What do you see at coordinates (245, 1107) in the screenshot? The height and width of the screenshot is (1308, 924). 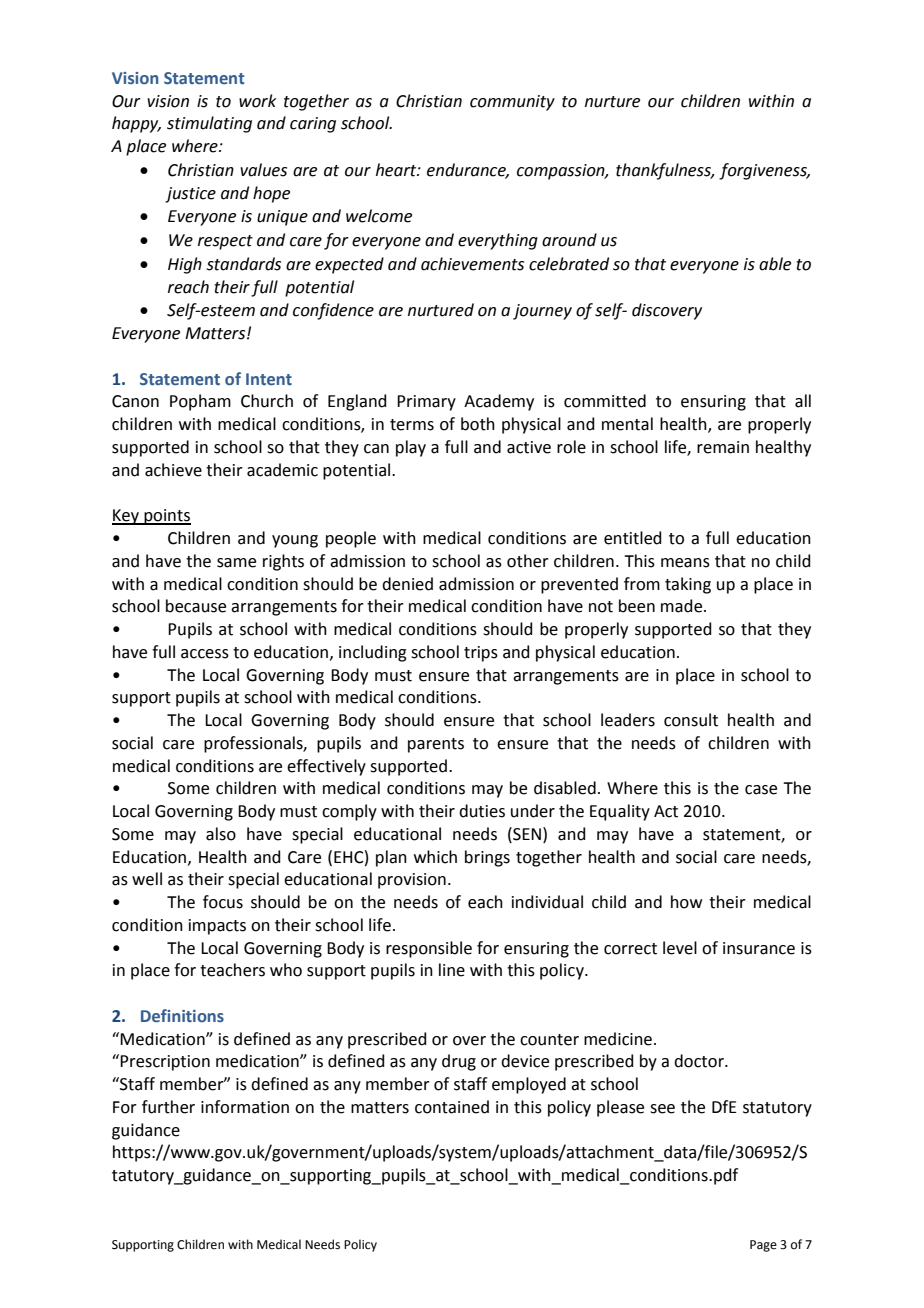 I see `information` at bounding box center [245, 1107].
